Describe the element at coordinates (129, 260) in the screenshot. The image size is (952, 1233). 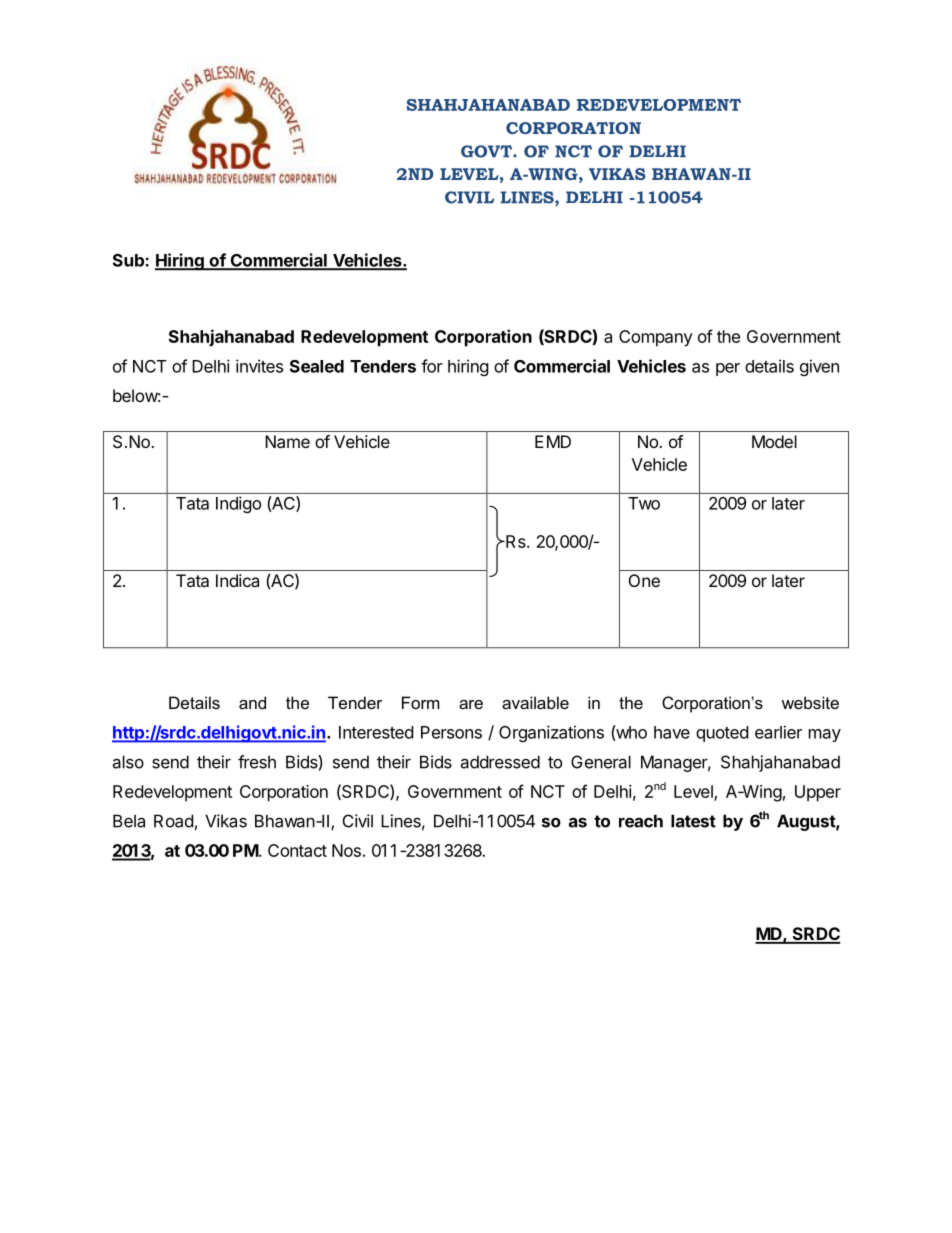
I see `Sub` at that location.
